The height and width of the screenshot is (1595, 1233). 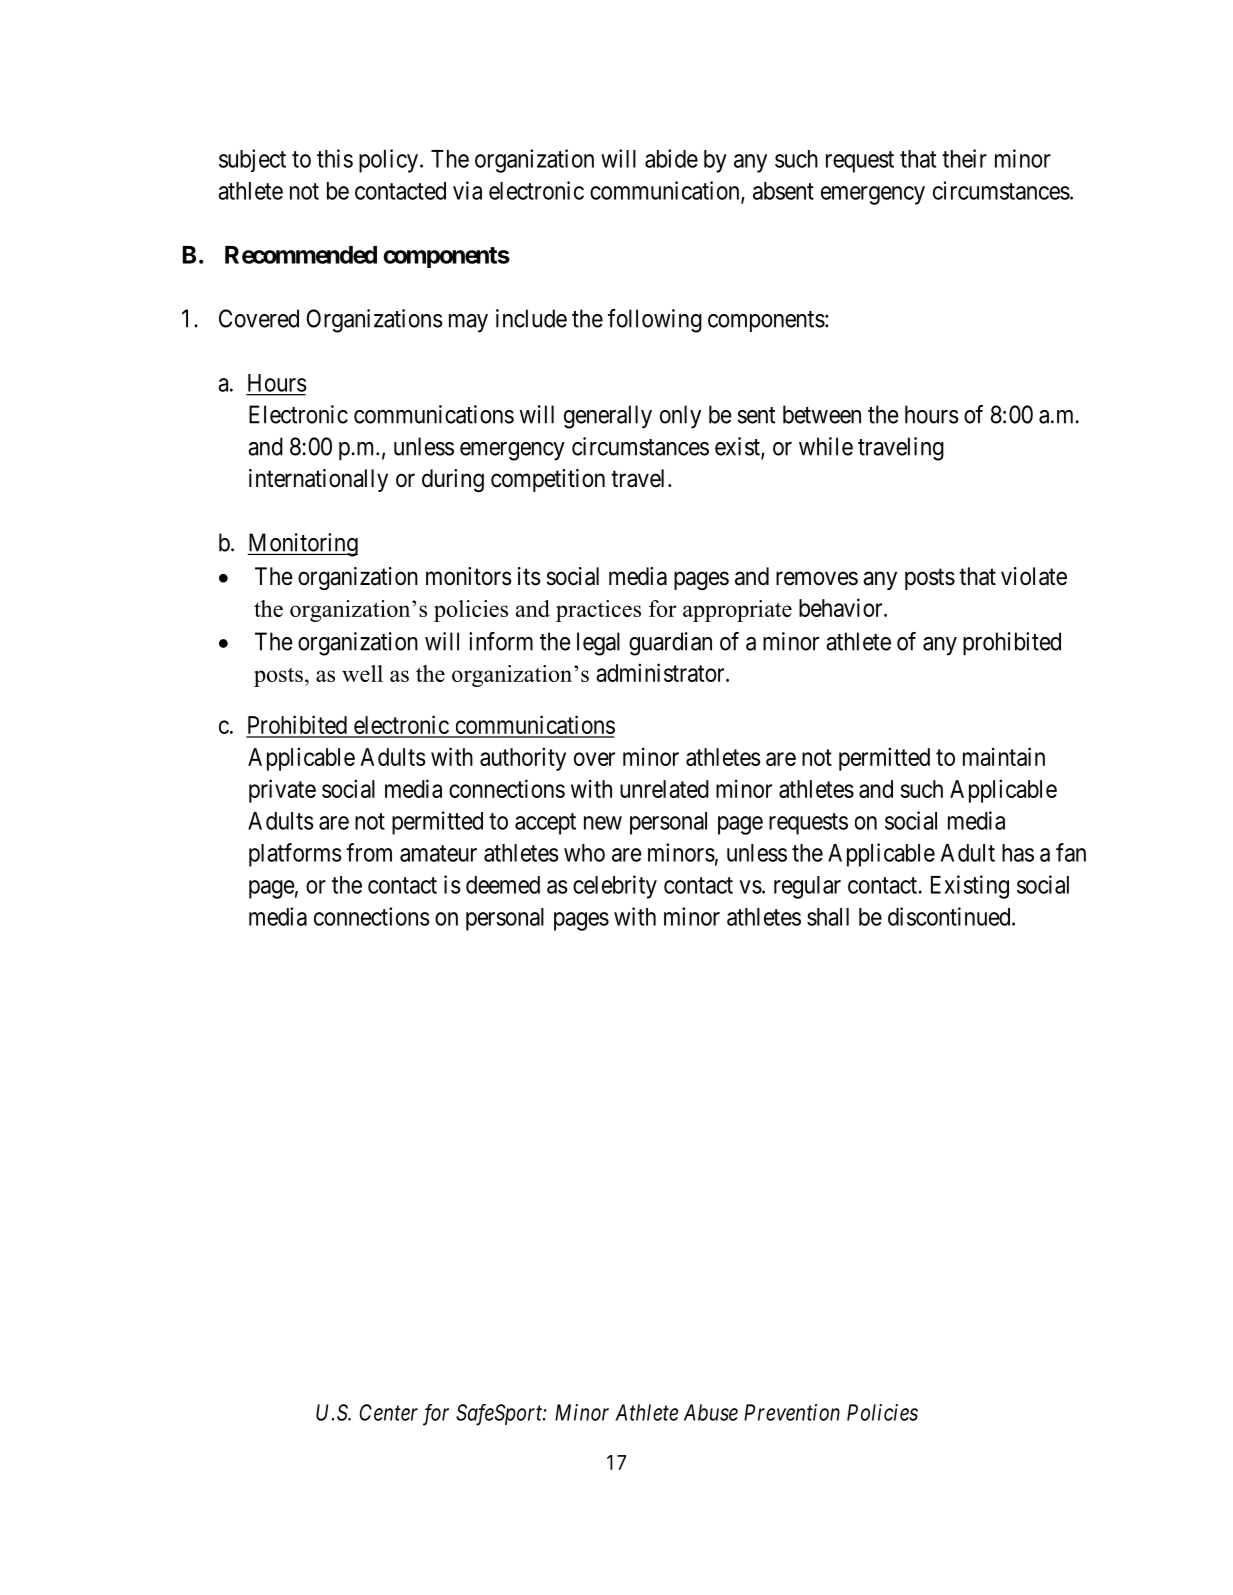 I want to click on maintain, so click(x=1004, y=756).
